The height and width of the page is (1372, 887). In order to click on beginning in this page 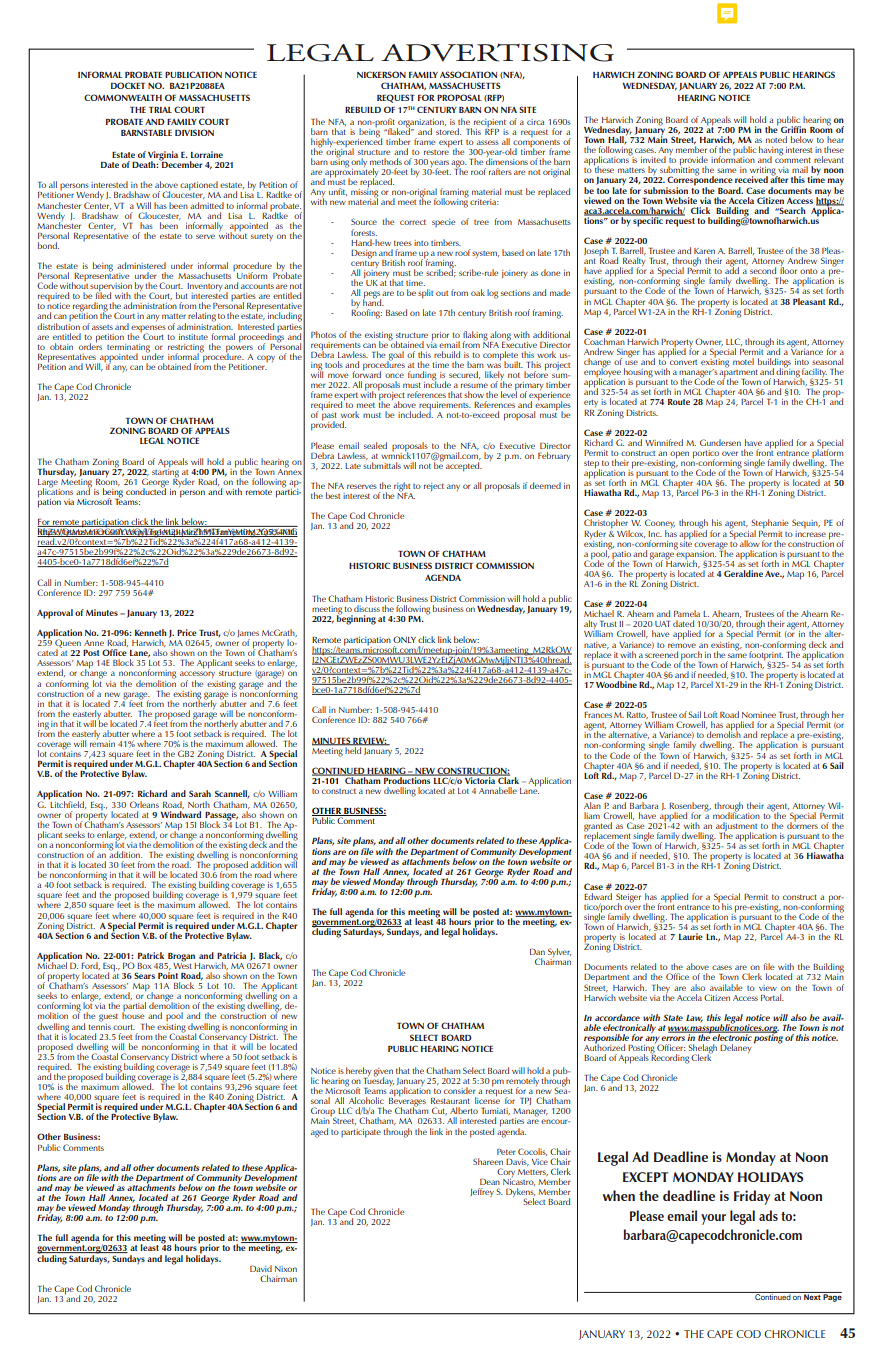, I will do `click(356, 619)`.
